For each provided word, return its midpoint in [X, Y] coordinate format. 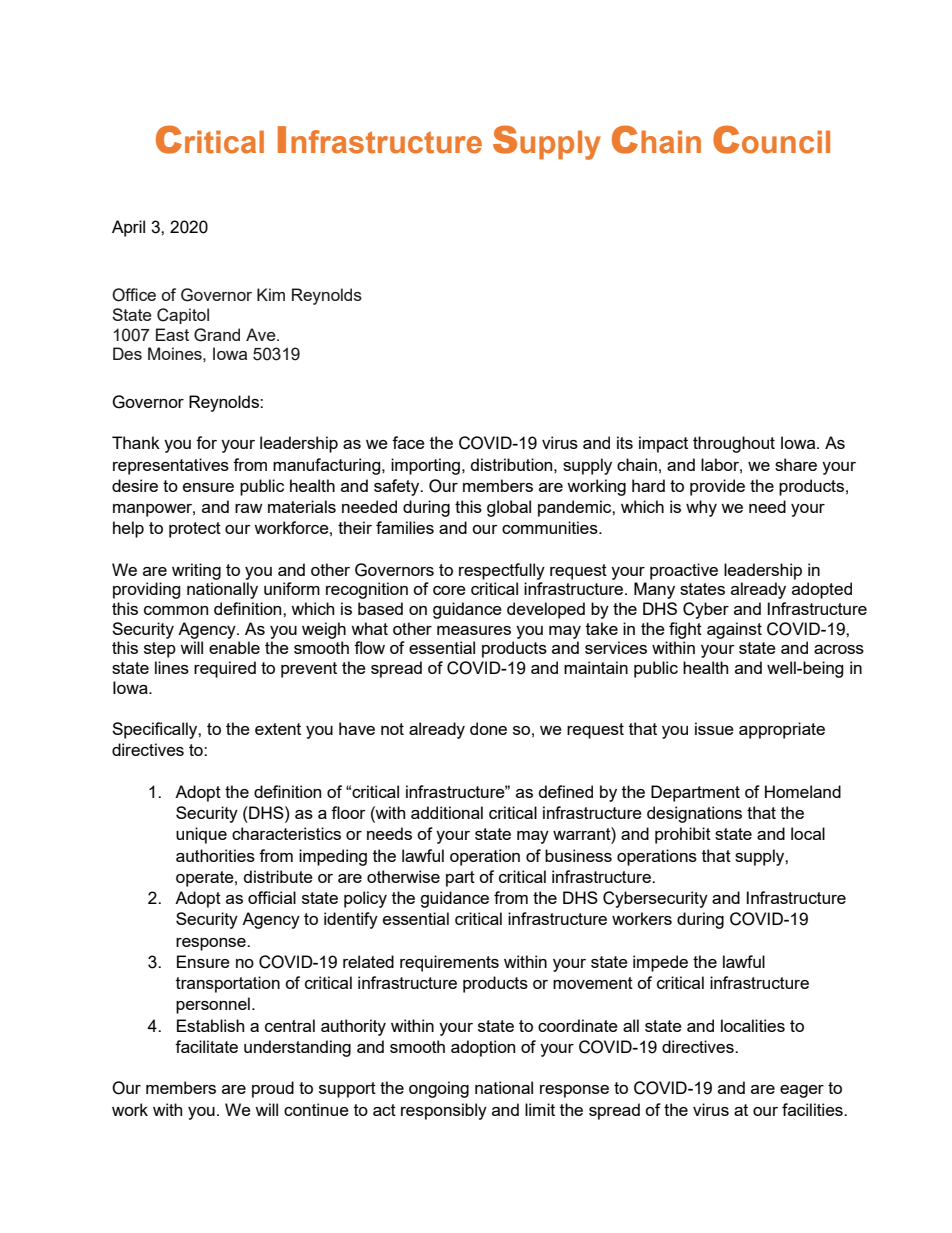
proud [273, 1089]
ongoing [439, 1089]
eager [802, 1091]
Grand [217, 335]
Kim [271, 294]
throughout [734, 444]
